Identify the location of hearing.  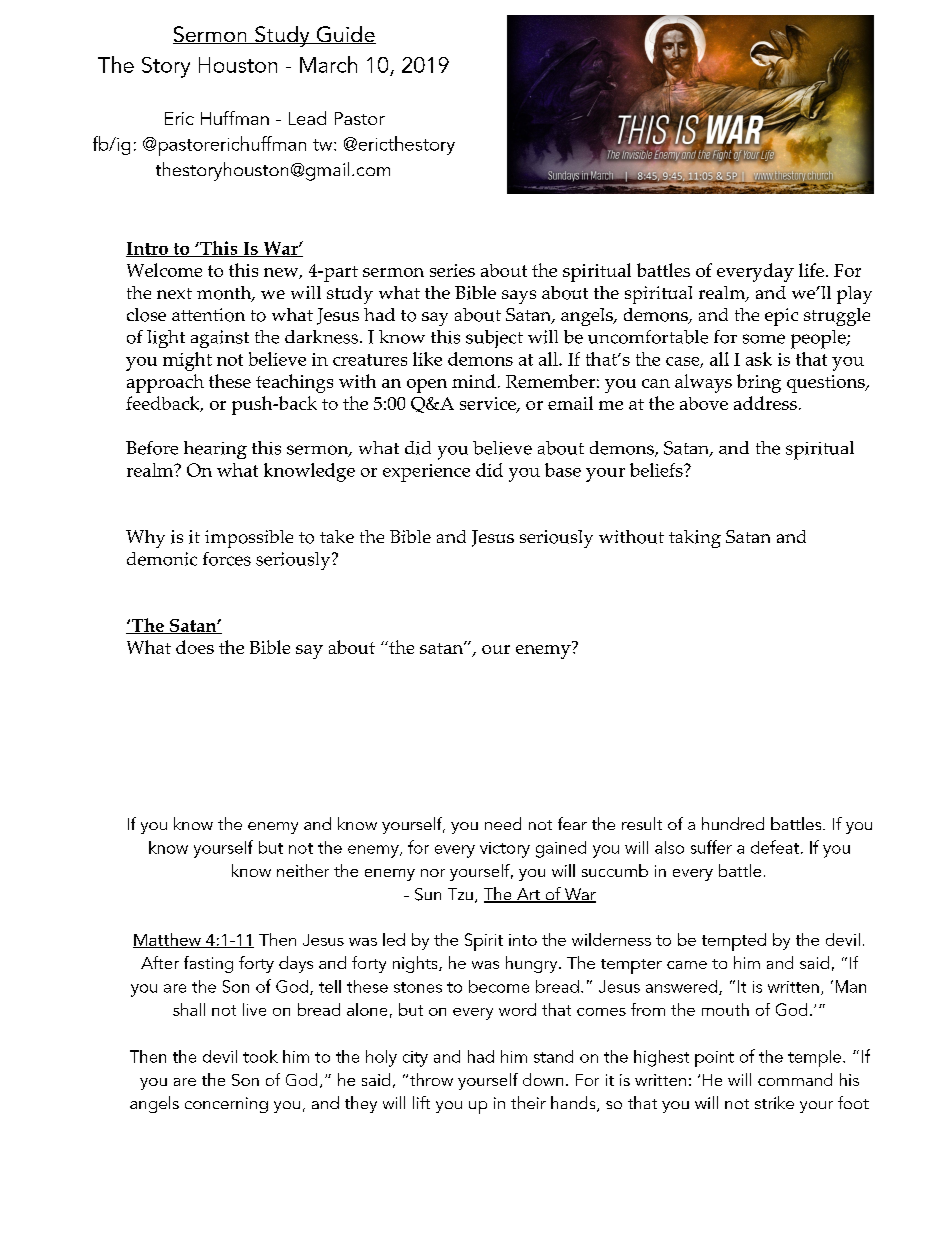
(215, 450).
